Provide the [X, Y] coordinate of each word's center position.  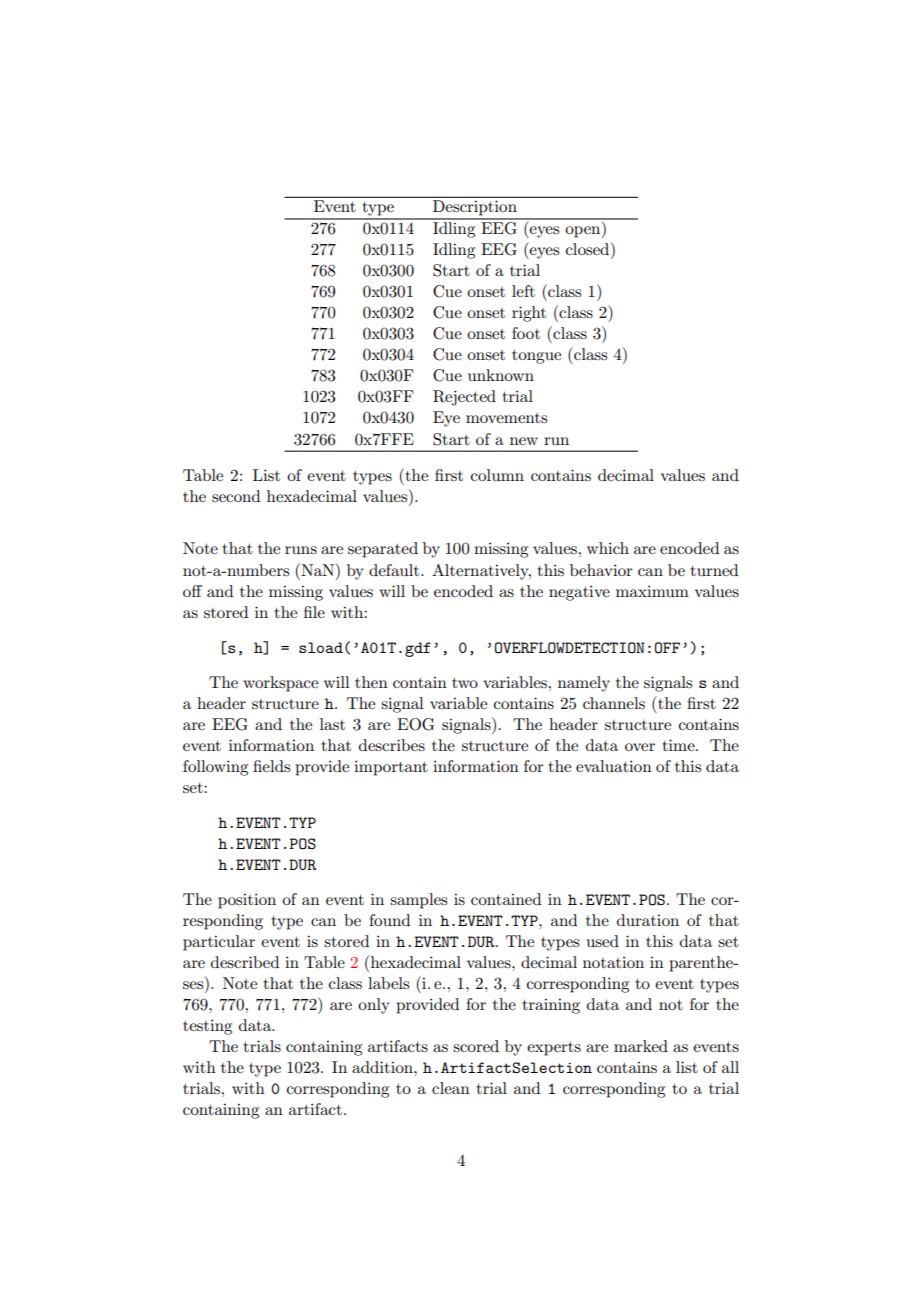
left [523, 291]
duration [648, 920]
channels [614, 703]
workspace [280, 684]
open [584, 232]
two [465, 683]
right [529, 314]
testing [207, 1027]
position [247, 901]
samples [418, 901]
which [608, 548]
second [236, 496]
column [497, 475]
